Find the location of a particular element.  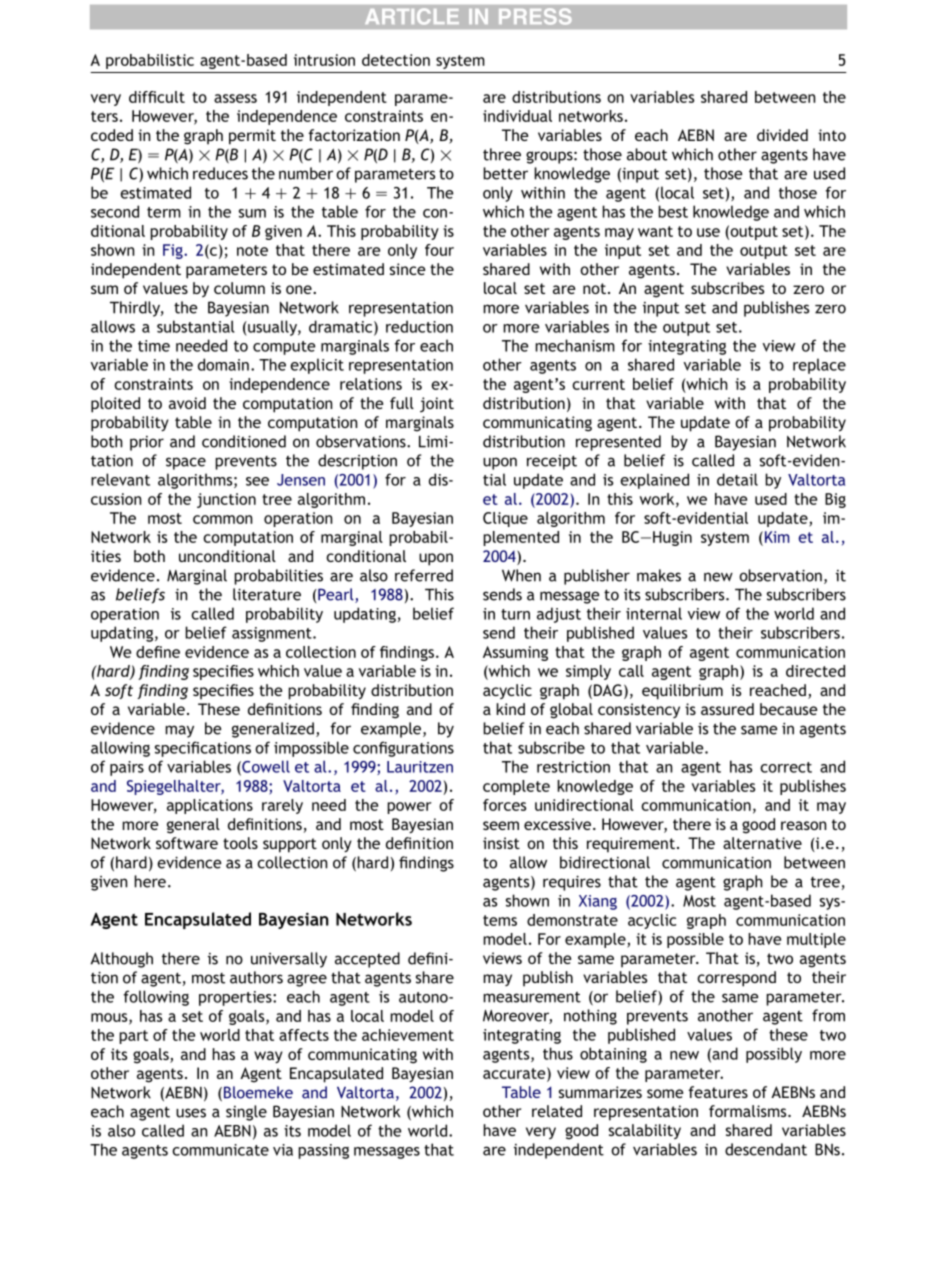

tools is located at coordinates (240, 843).
